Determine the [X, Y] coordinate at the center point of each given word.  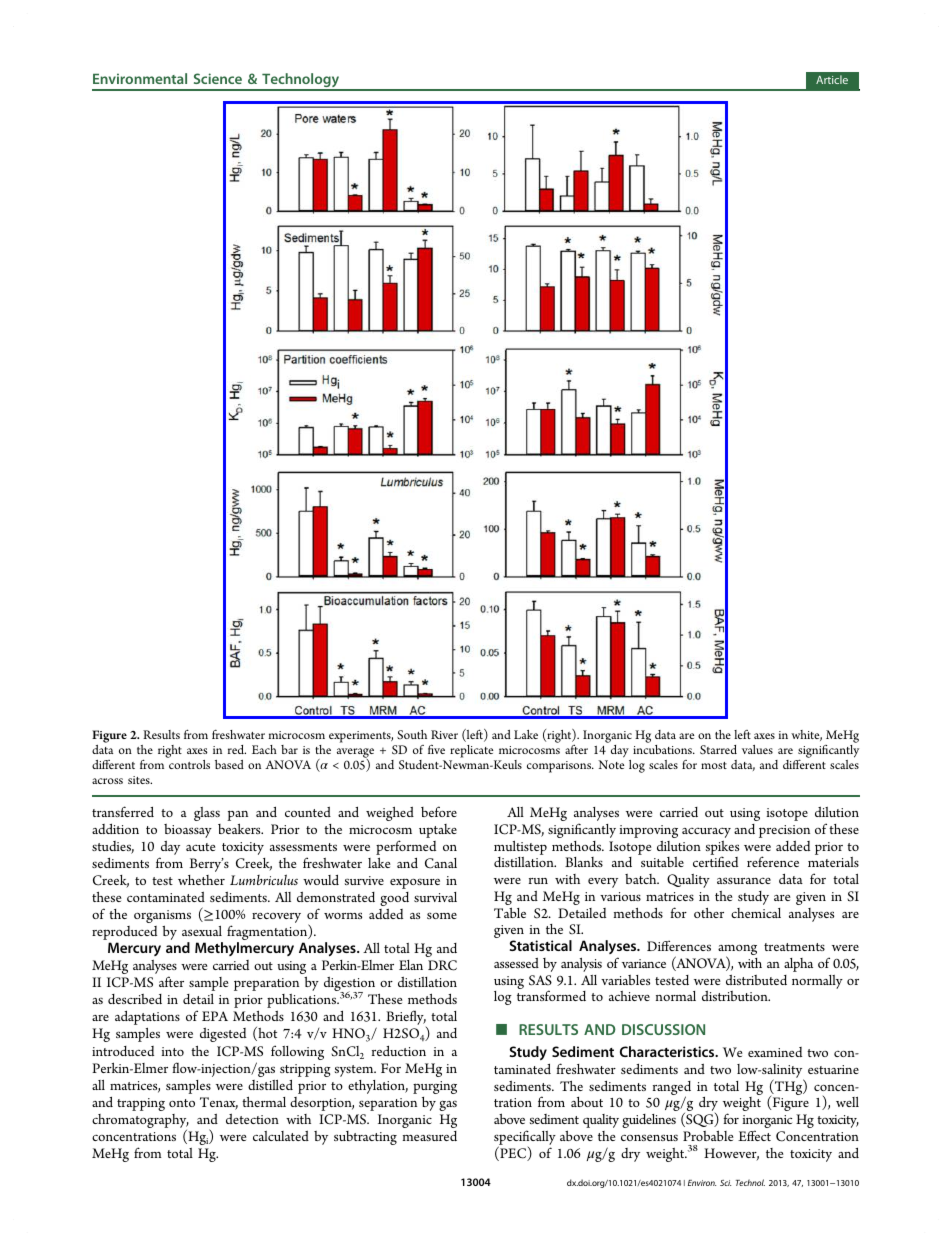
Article [832, 79]
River [444, 734]
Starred [718, 750]
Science [218, 78]
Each [264, 749]
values [757, 749]
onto [182, 1103]
